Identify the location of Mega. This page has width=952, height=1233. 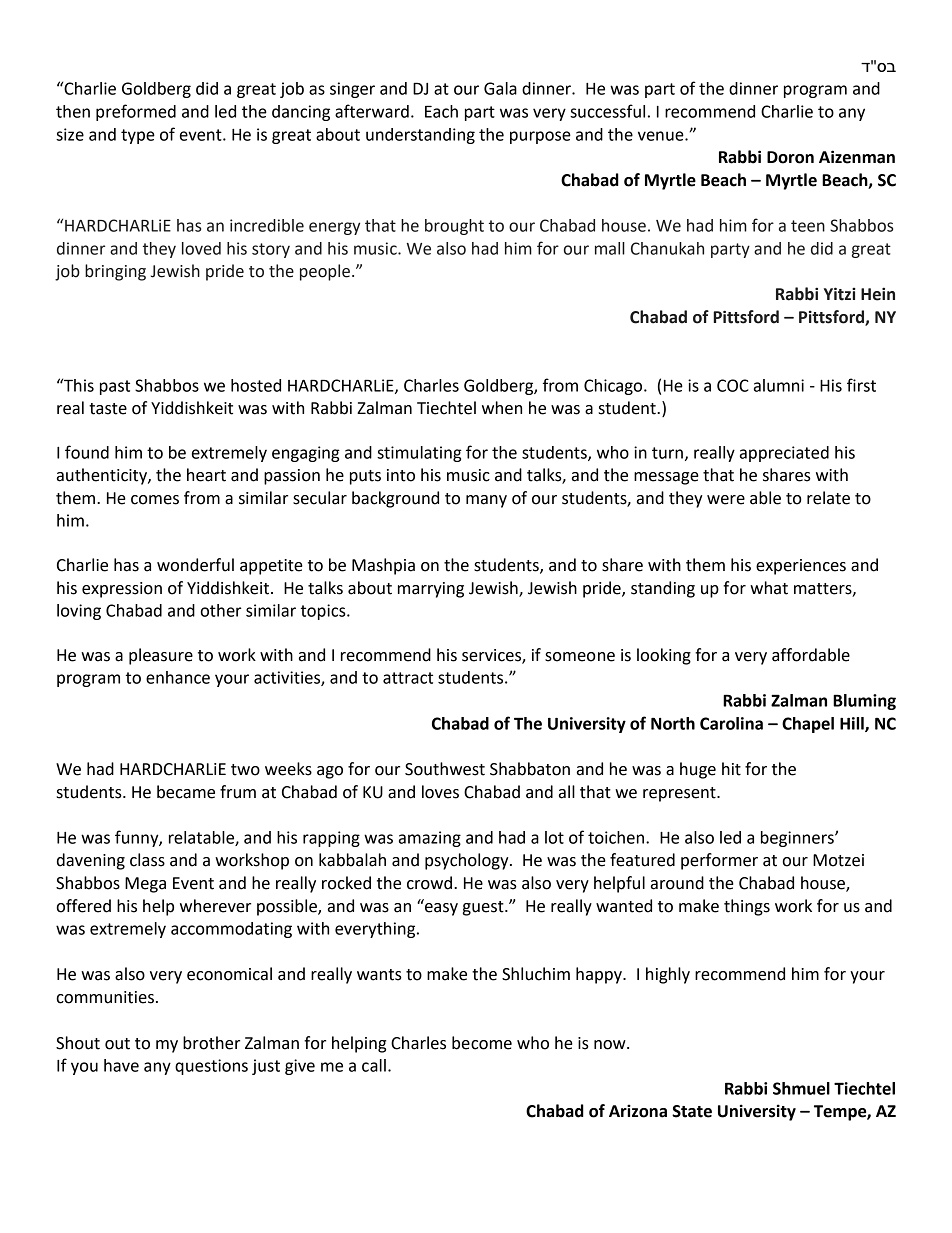
(145, 885).
